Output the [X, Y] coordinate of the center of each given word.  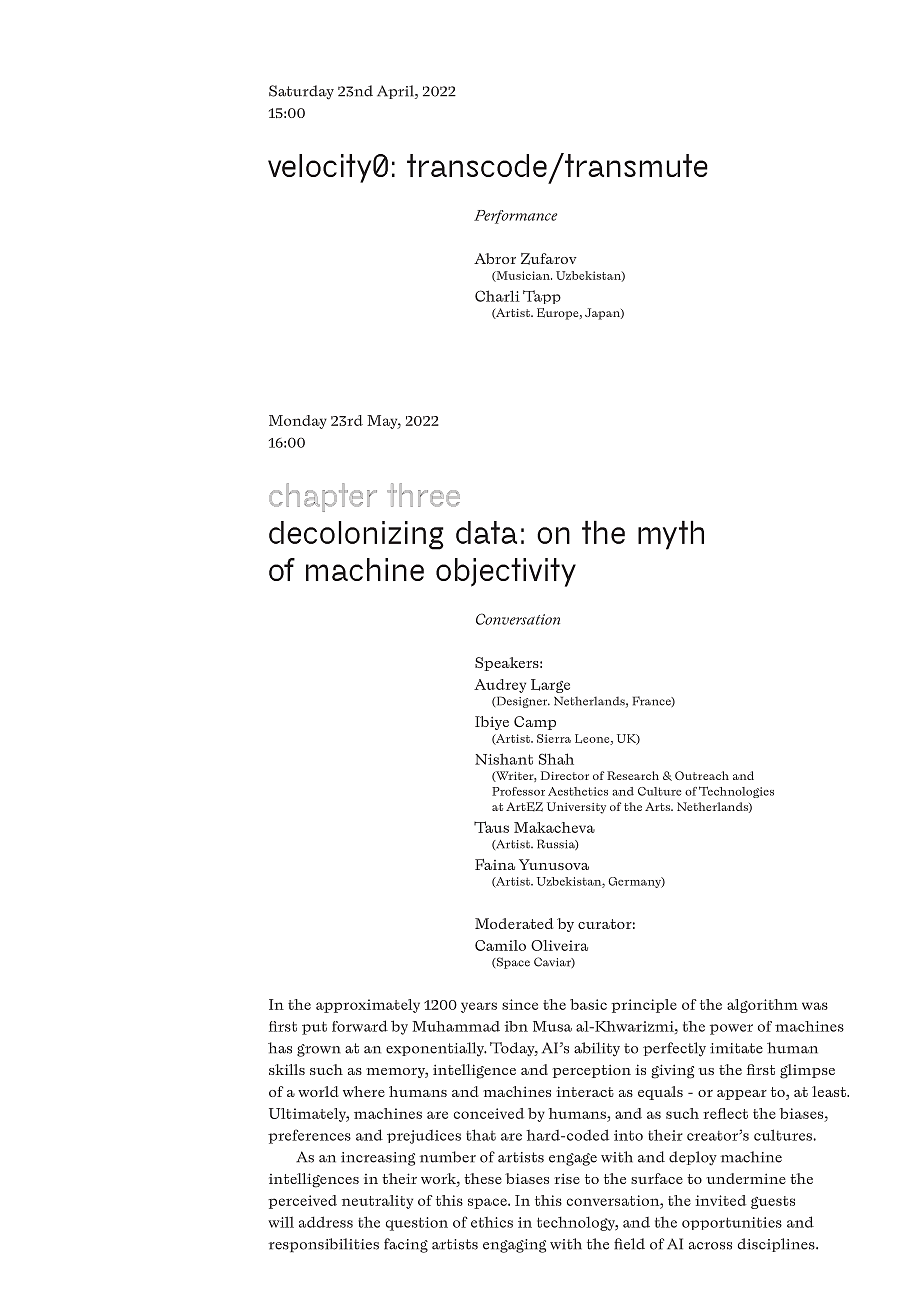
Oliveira [559, 945]
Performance [515, 217]
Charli [497, 296]
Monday [298, 422]
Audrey [500, 686]
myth [671, 535]
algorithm [762, 1006]
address [326, 1222]
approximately [368, 1006]
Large [550, 686]
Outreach [702, 775]
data [486, 532]
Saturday [301, 92]
